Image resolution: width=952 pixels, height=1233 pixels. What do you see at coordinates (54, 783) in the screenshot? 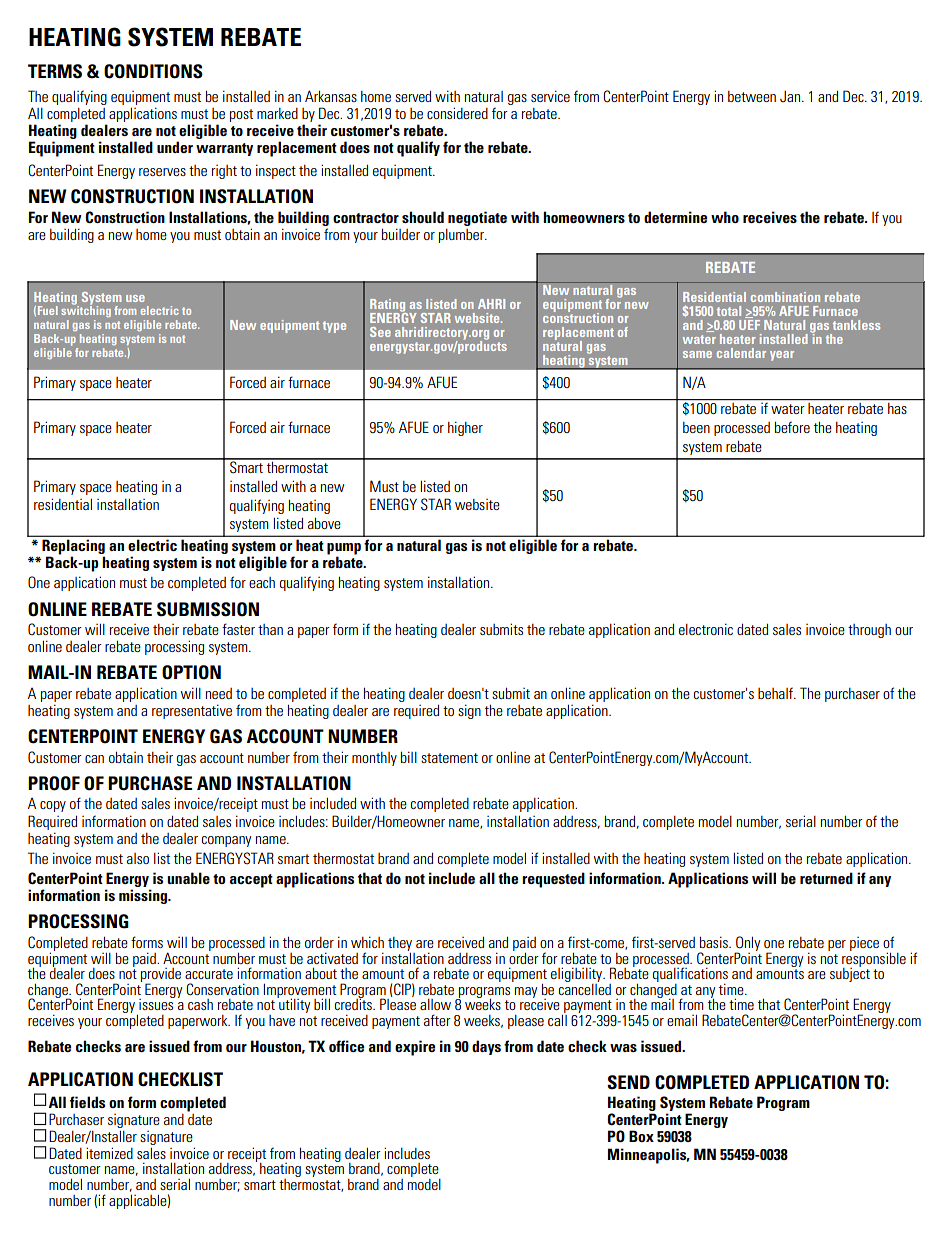
I see `PROOF` at bounding box center [54, 783].
